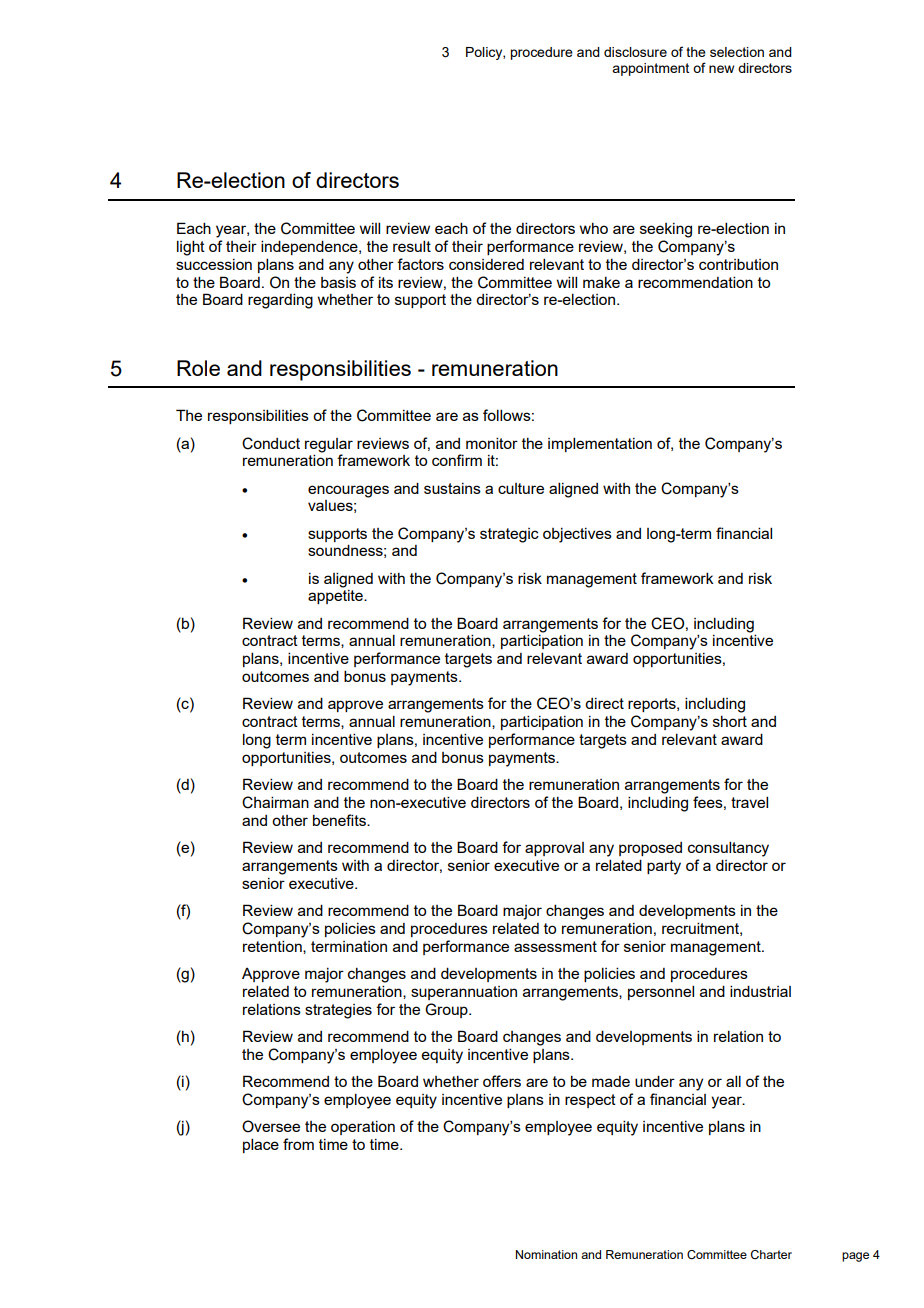 The height and width of the screenshot is (1308, 924). I want to click on culture, so click(521, 488).
